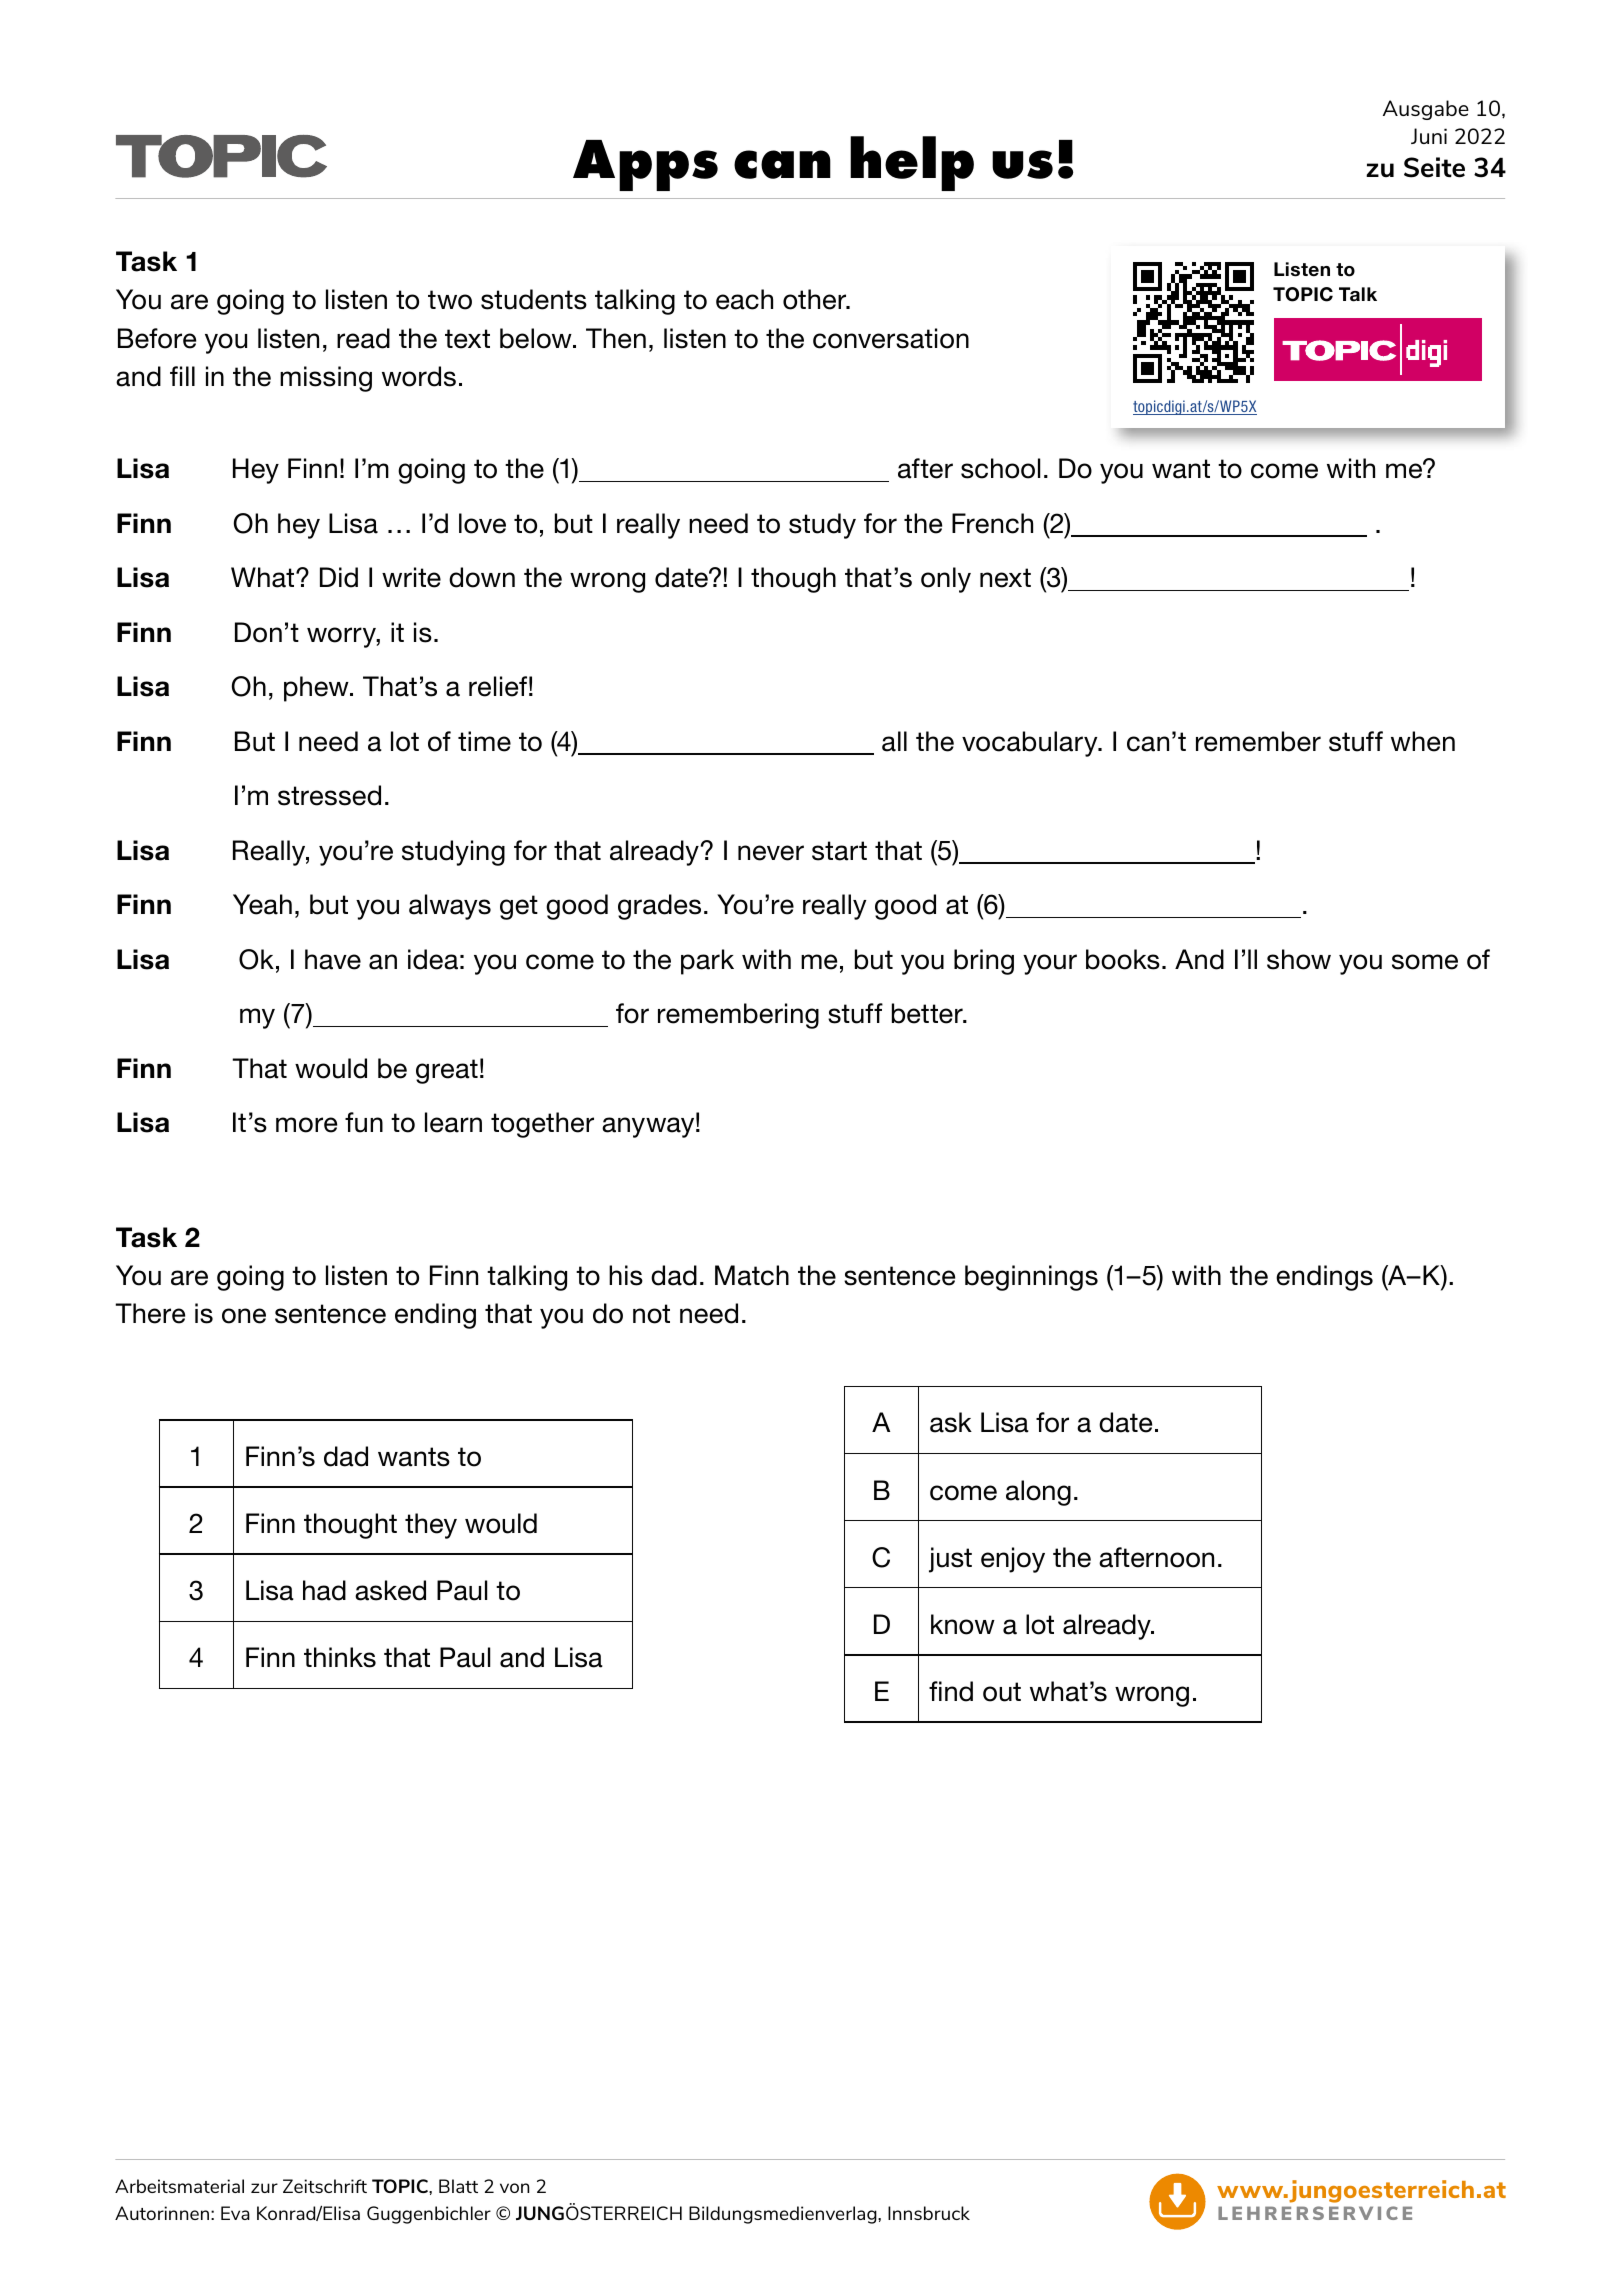 The width and height of the image is (1622, 2294). Describe the element at coordinates (752, 1275) in the image. I see `Match` at that location.
